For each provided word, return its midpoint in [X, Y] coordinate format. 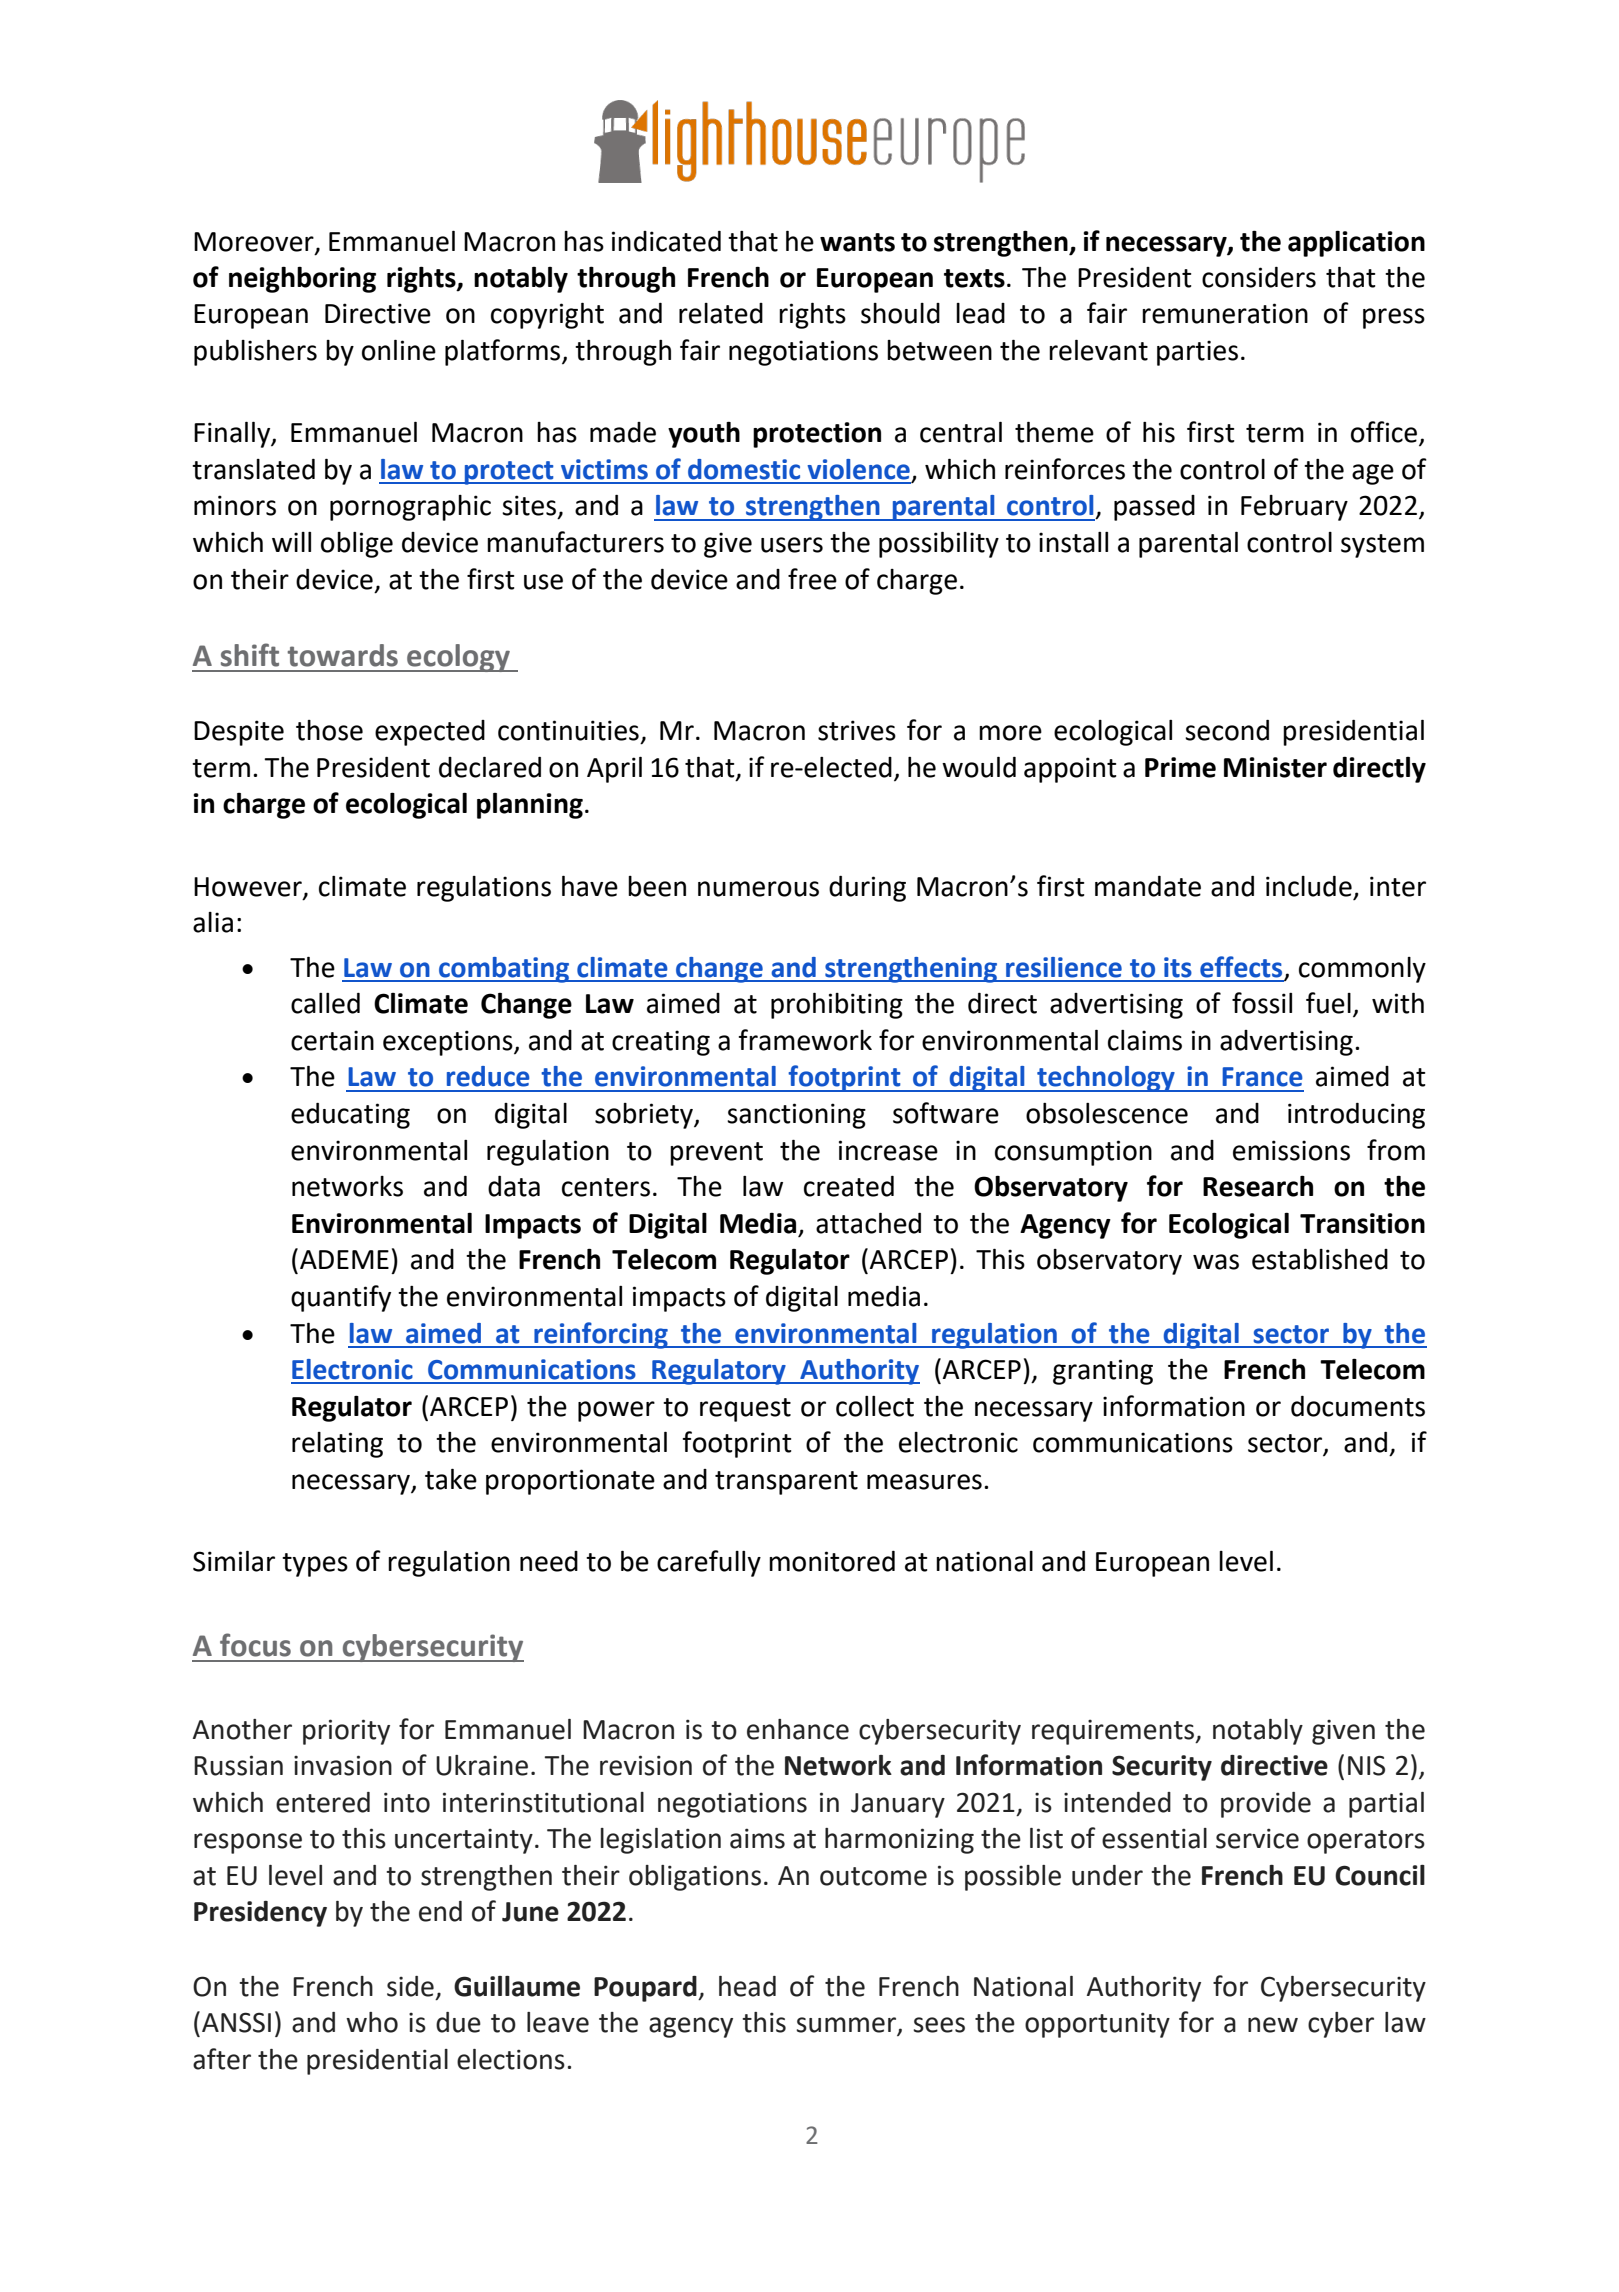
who [372, 2022]
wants [857, 242]
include [1309, 886]
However [249, 887]
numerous [758, 889]
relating [337, 1445]
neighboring [302, 279]
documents [1358, 1406]
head [747, 1986]
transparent [786, 1483]
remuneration [1225, 313]
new [1273, 2025]
